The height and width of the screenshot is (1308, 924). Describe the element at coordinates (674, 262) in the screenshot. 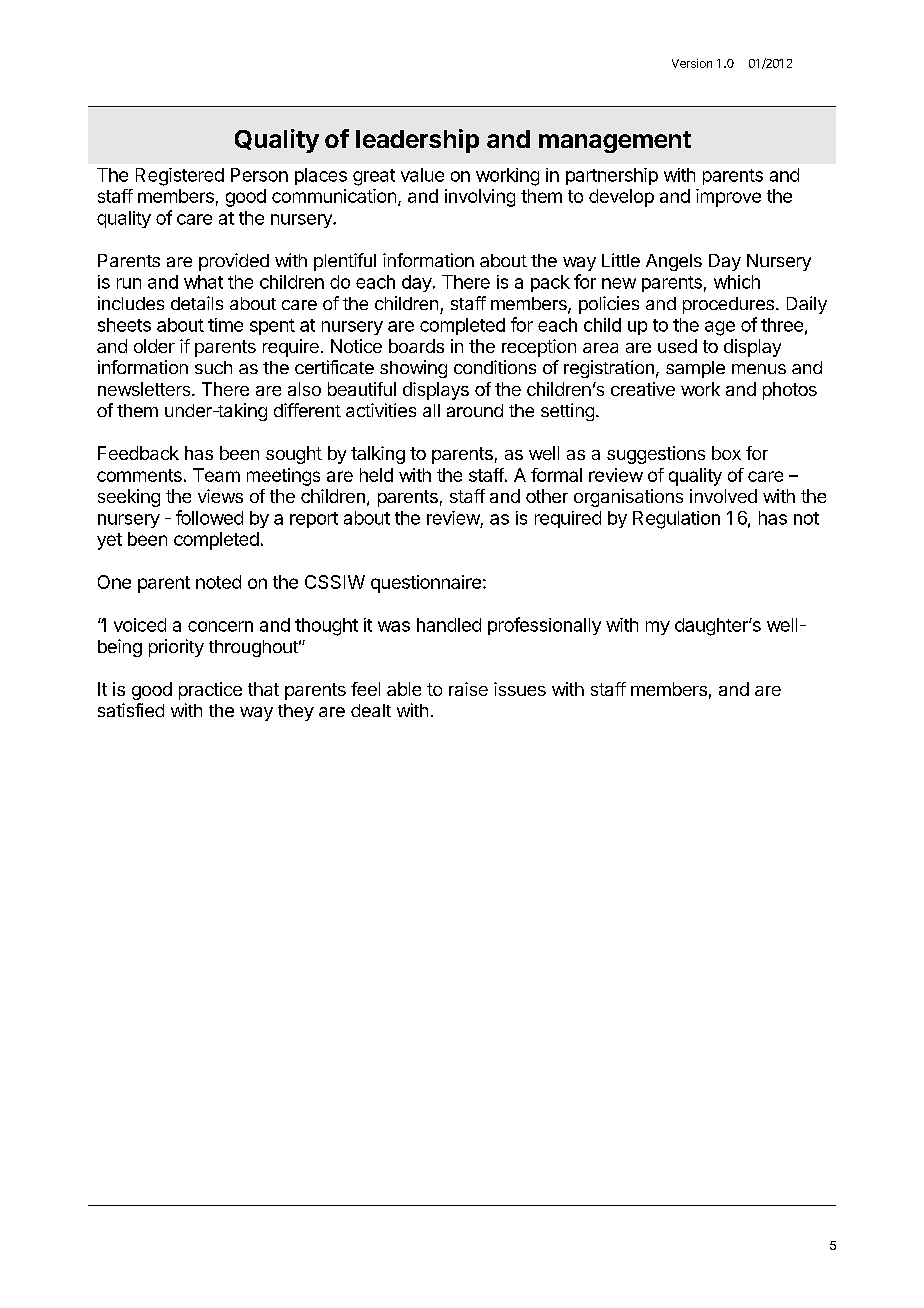

I see `Angels` at that location.
